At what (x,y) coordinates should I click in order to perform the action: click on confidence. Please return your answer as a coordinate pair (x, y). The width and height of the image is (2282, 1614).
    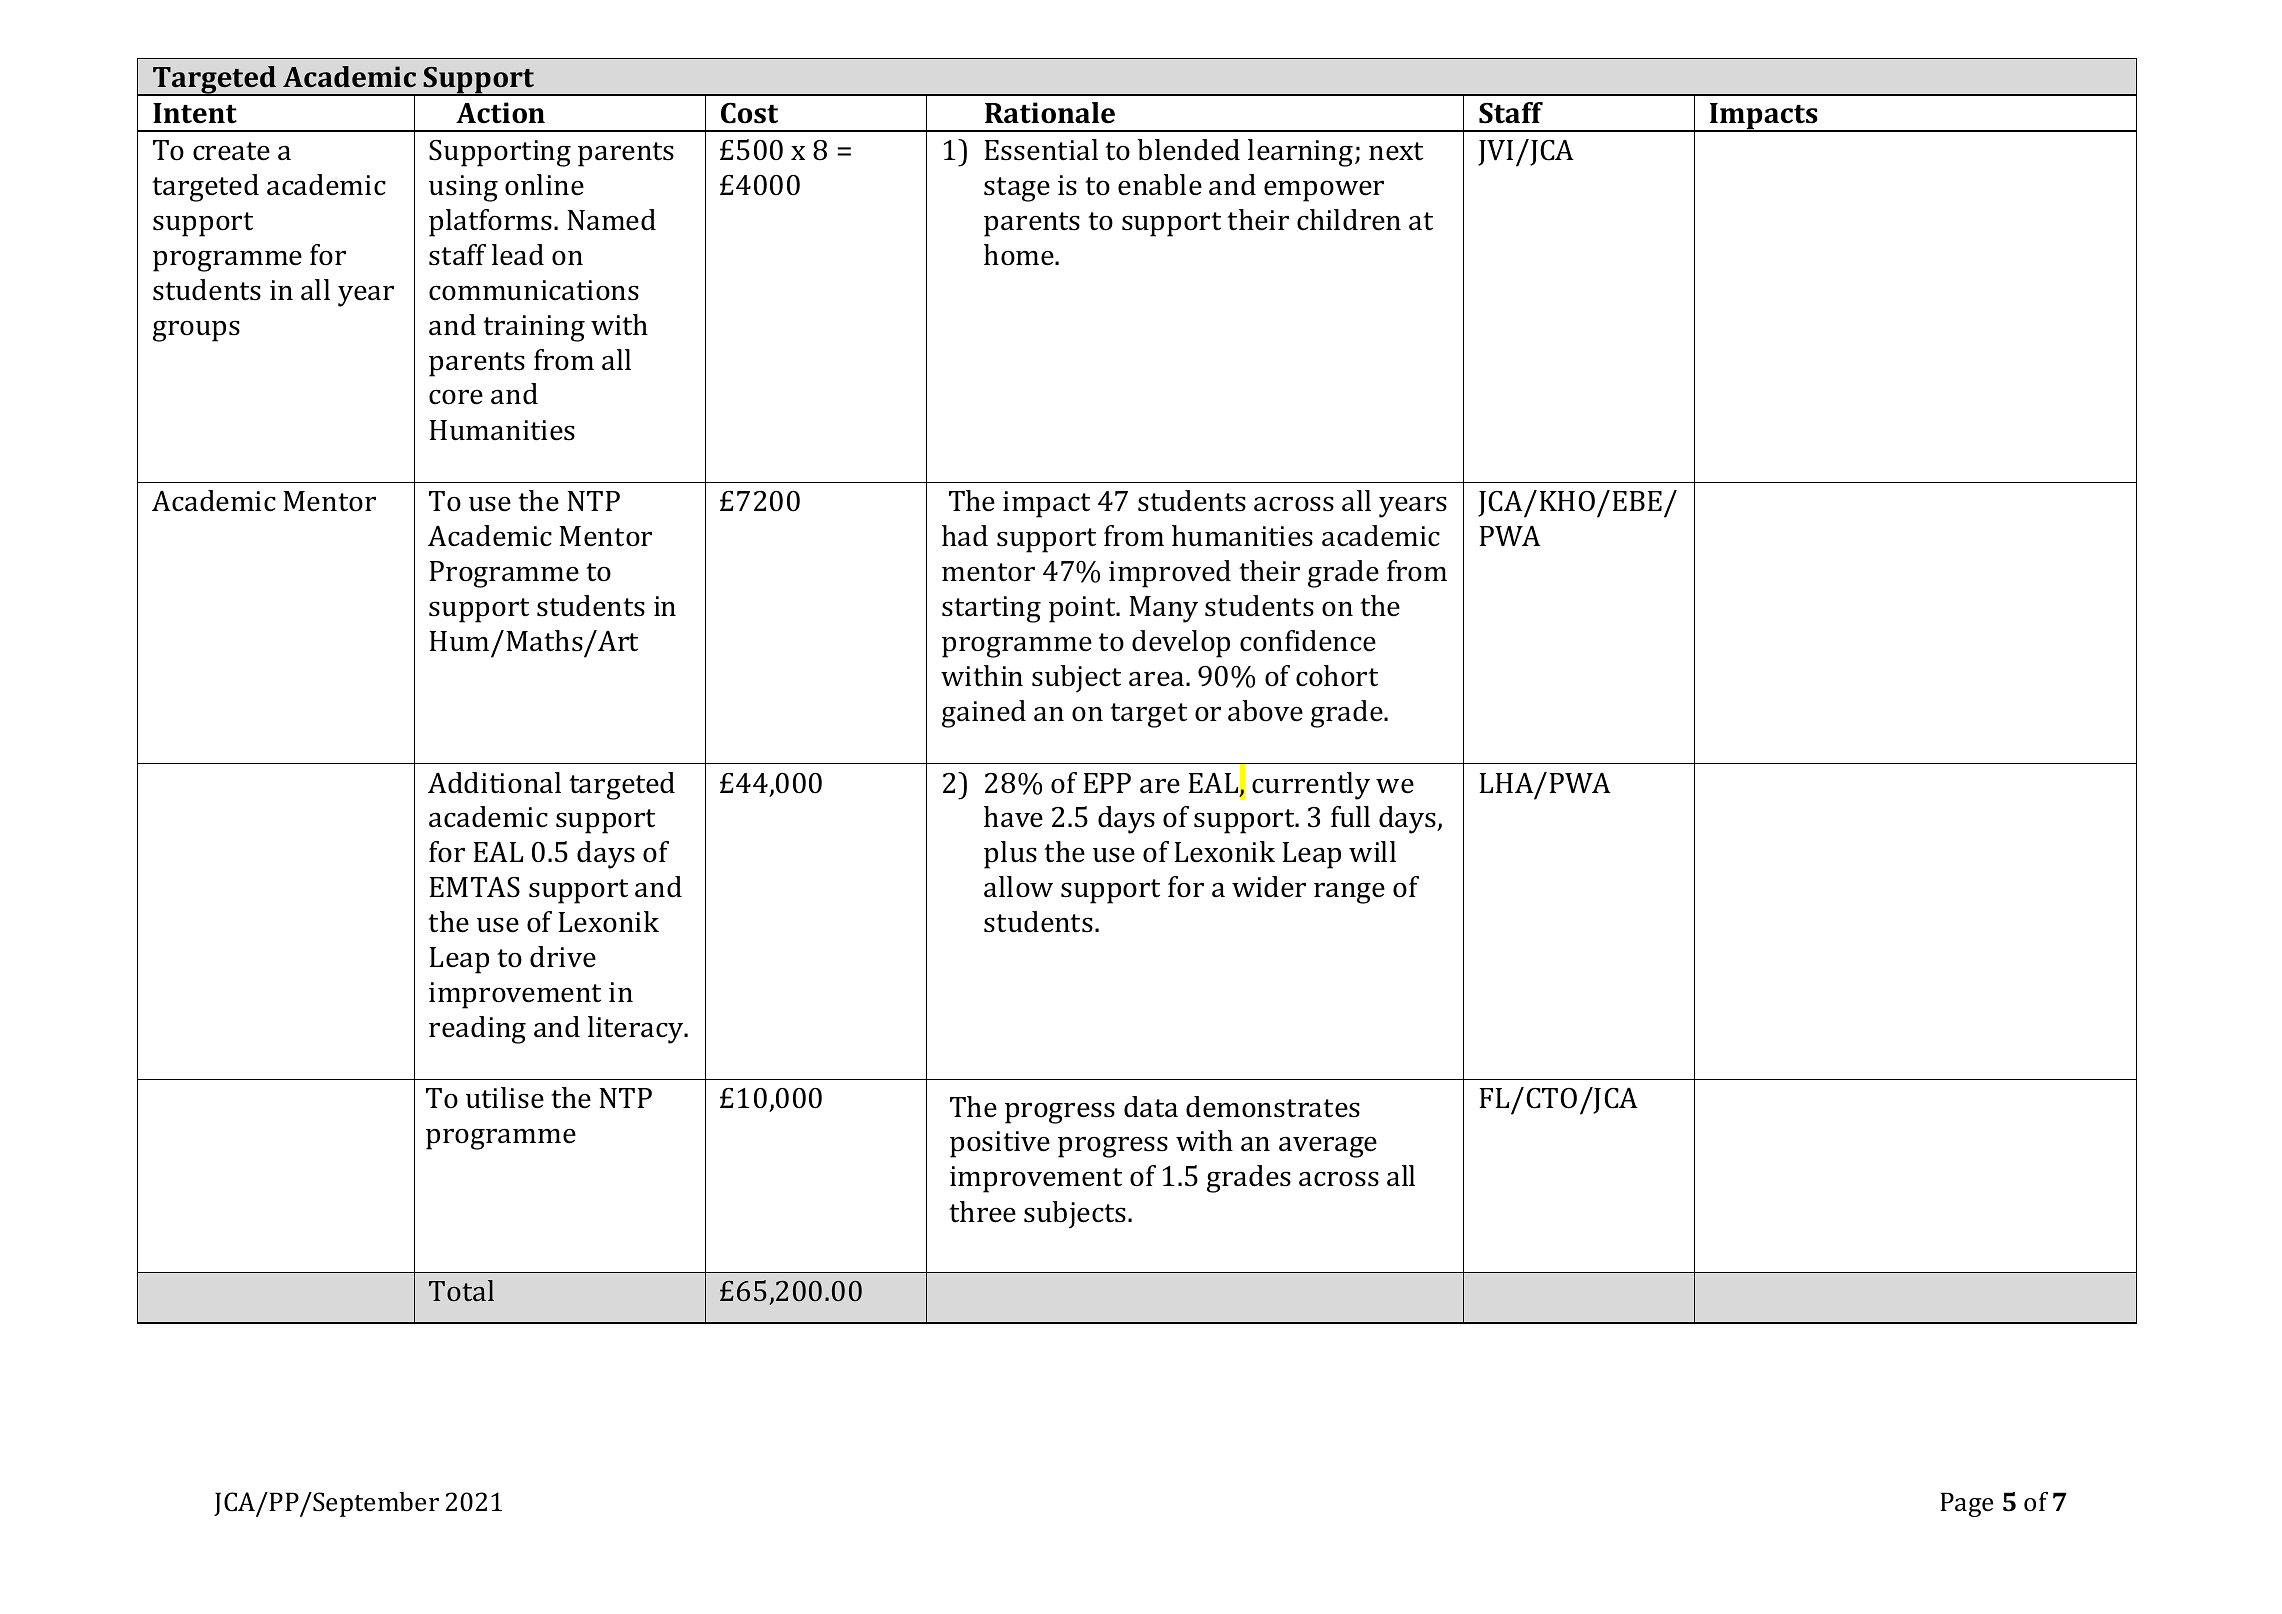
    Looking at the image, I should click on (1308, 641).
